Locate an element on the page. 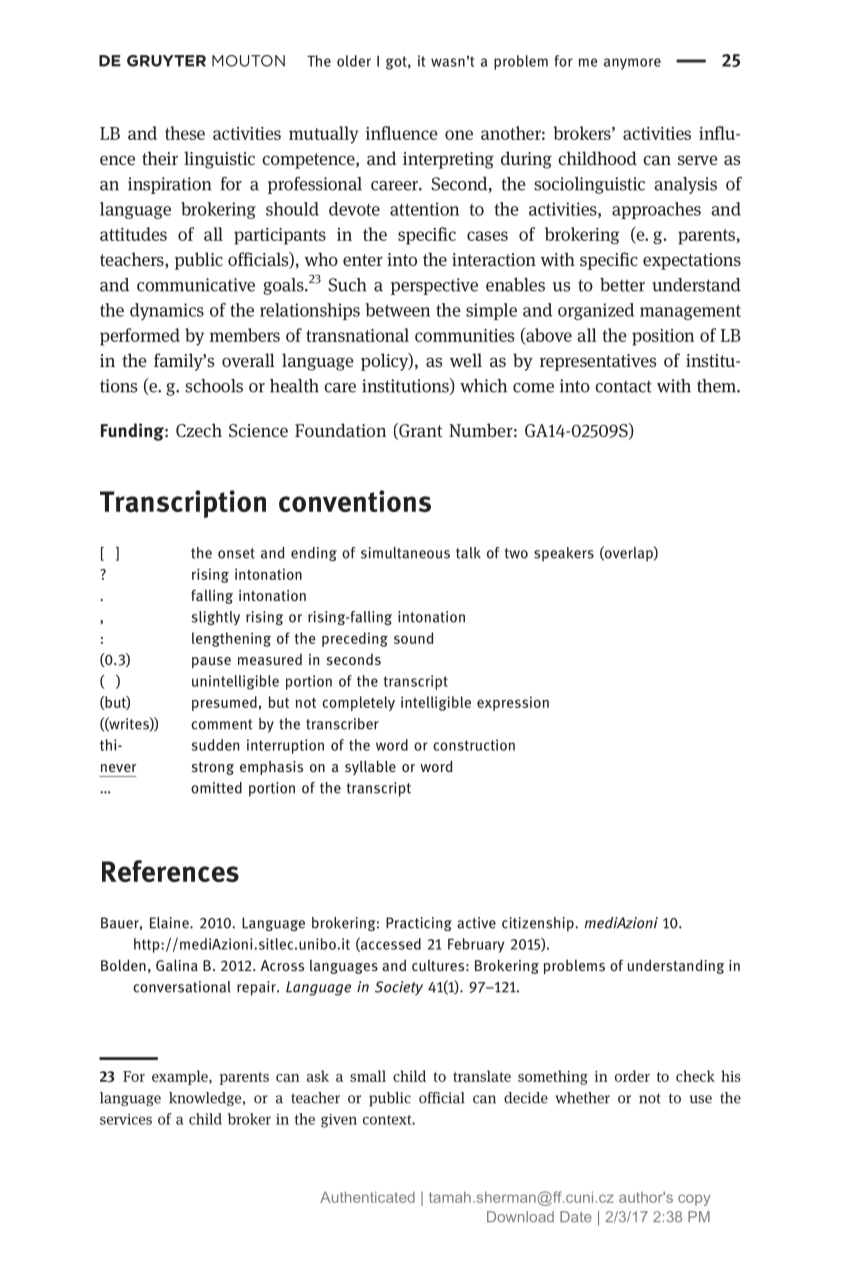 The image size is (857, 1271). Czech is located at coordinates (199, 430).
